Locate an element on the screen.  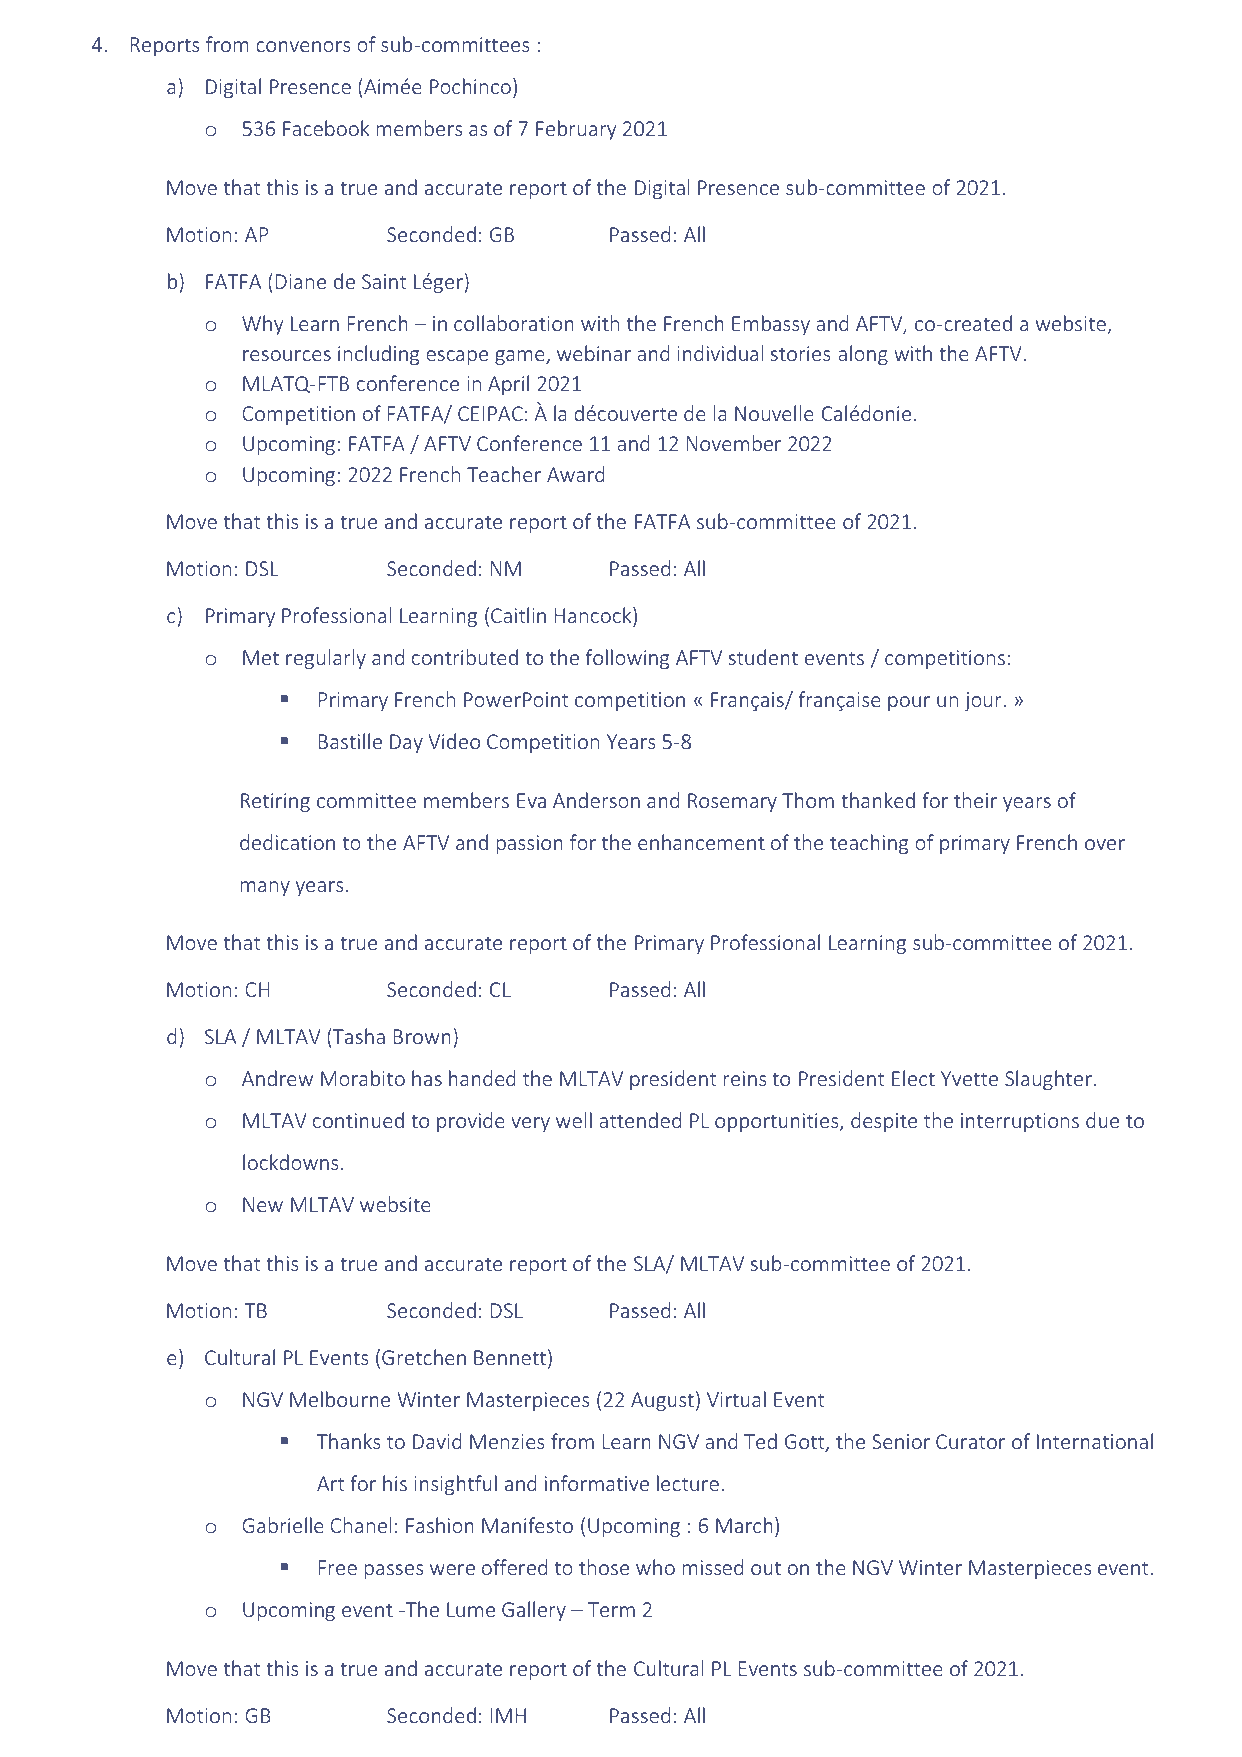
who is located at coordinates (655, 1567).
